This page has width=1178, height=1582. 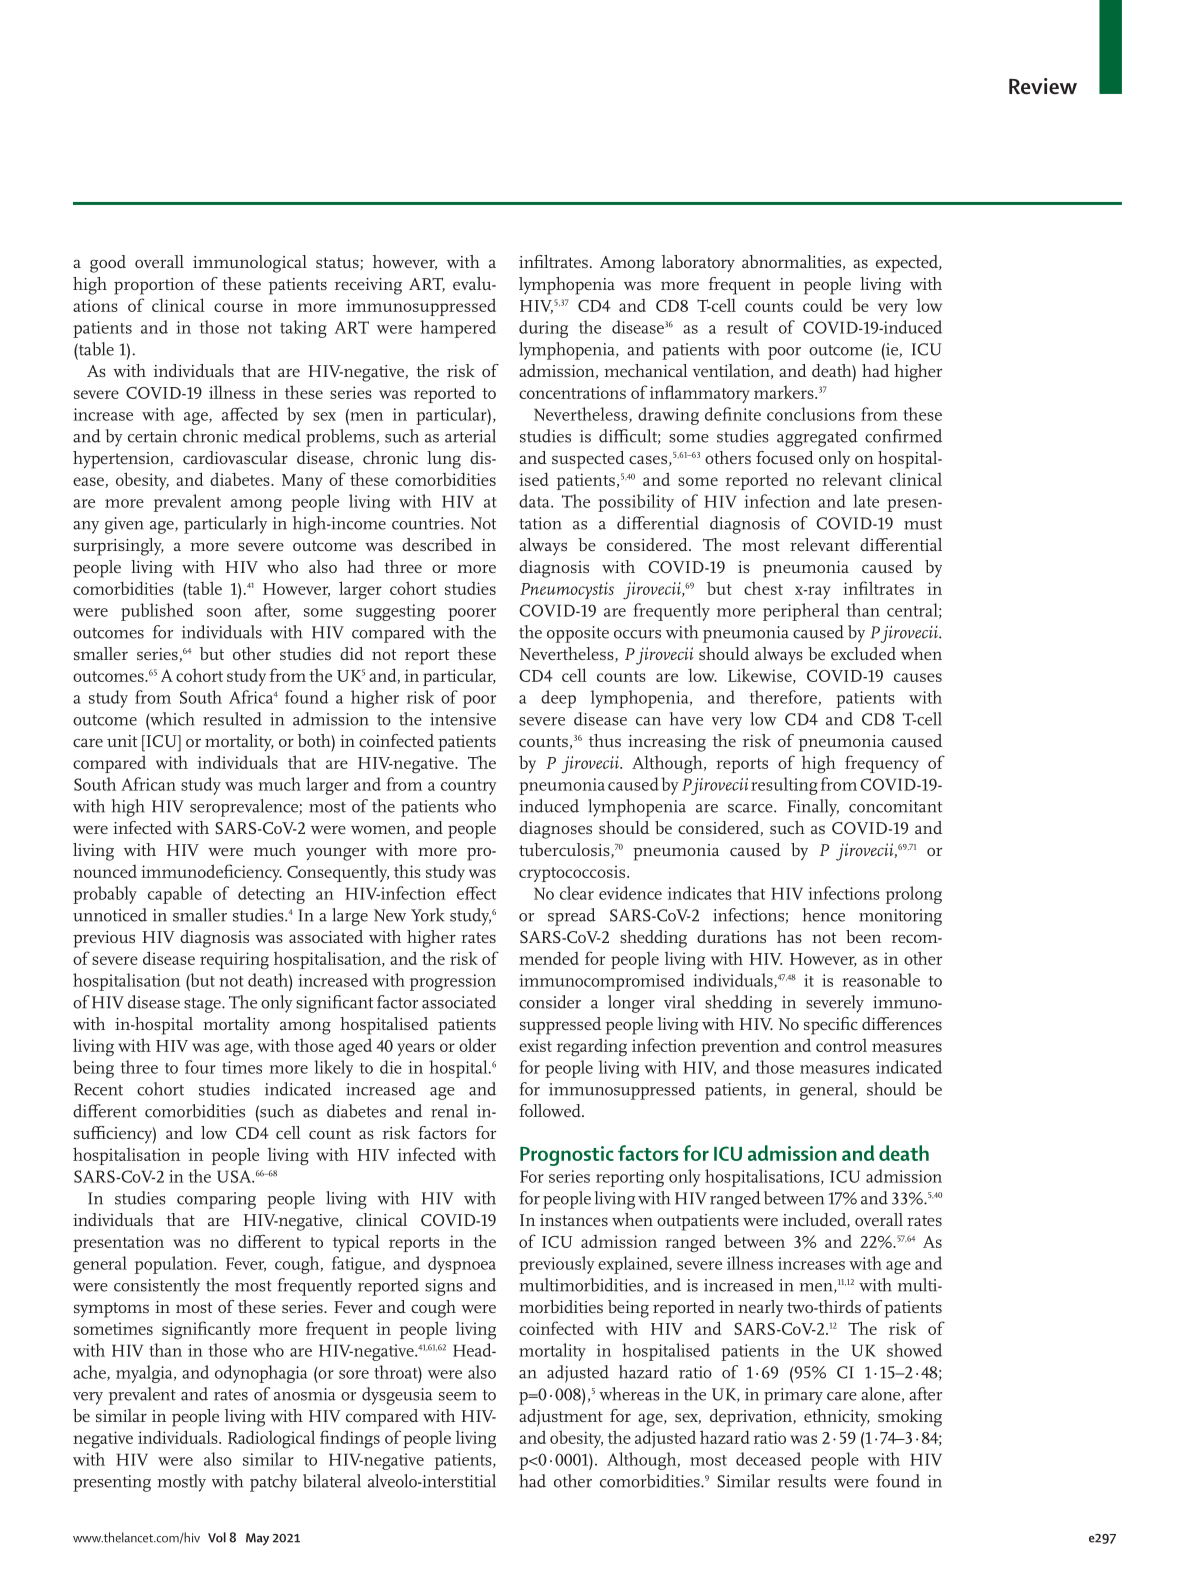 What do you see at coordinates (217, 1537) in the page?
I see `Vol` at bounding box center [217, 1537].
